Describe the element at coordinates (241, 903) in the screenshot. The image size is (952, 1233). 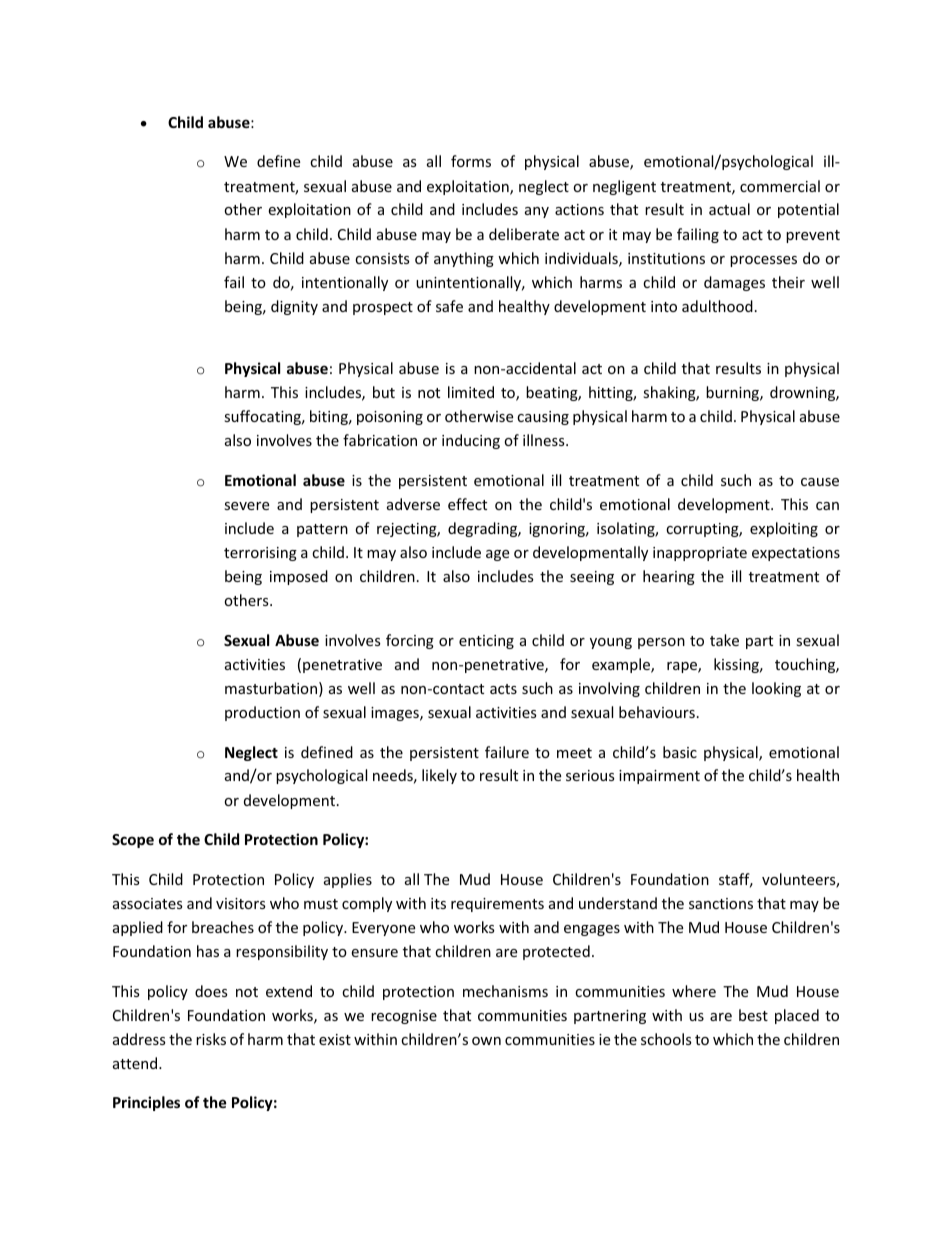
I see `visitors` at that location.
